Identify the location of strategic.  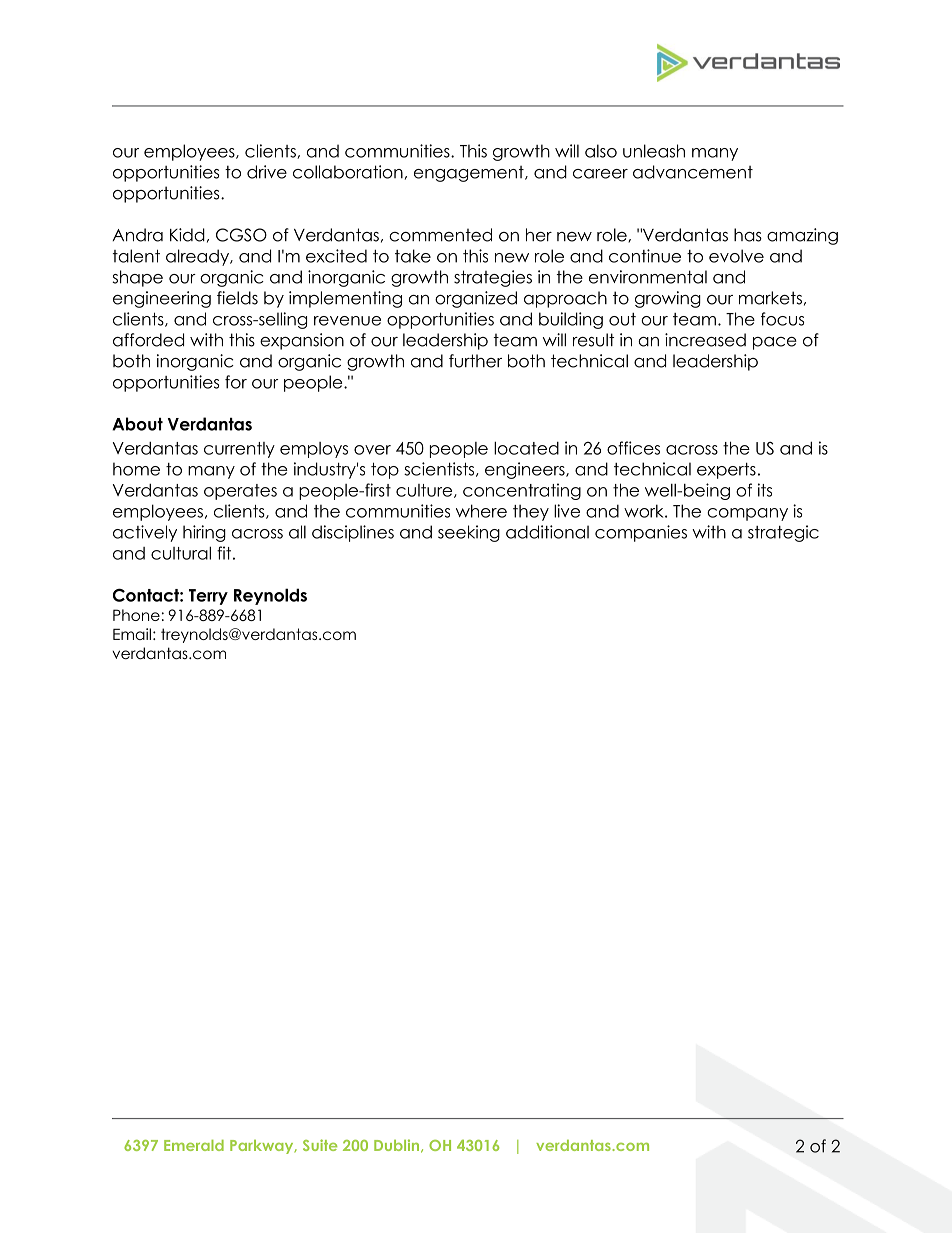
(783, 533).
